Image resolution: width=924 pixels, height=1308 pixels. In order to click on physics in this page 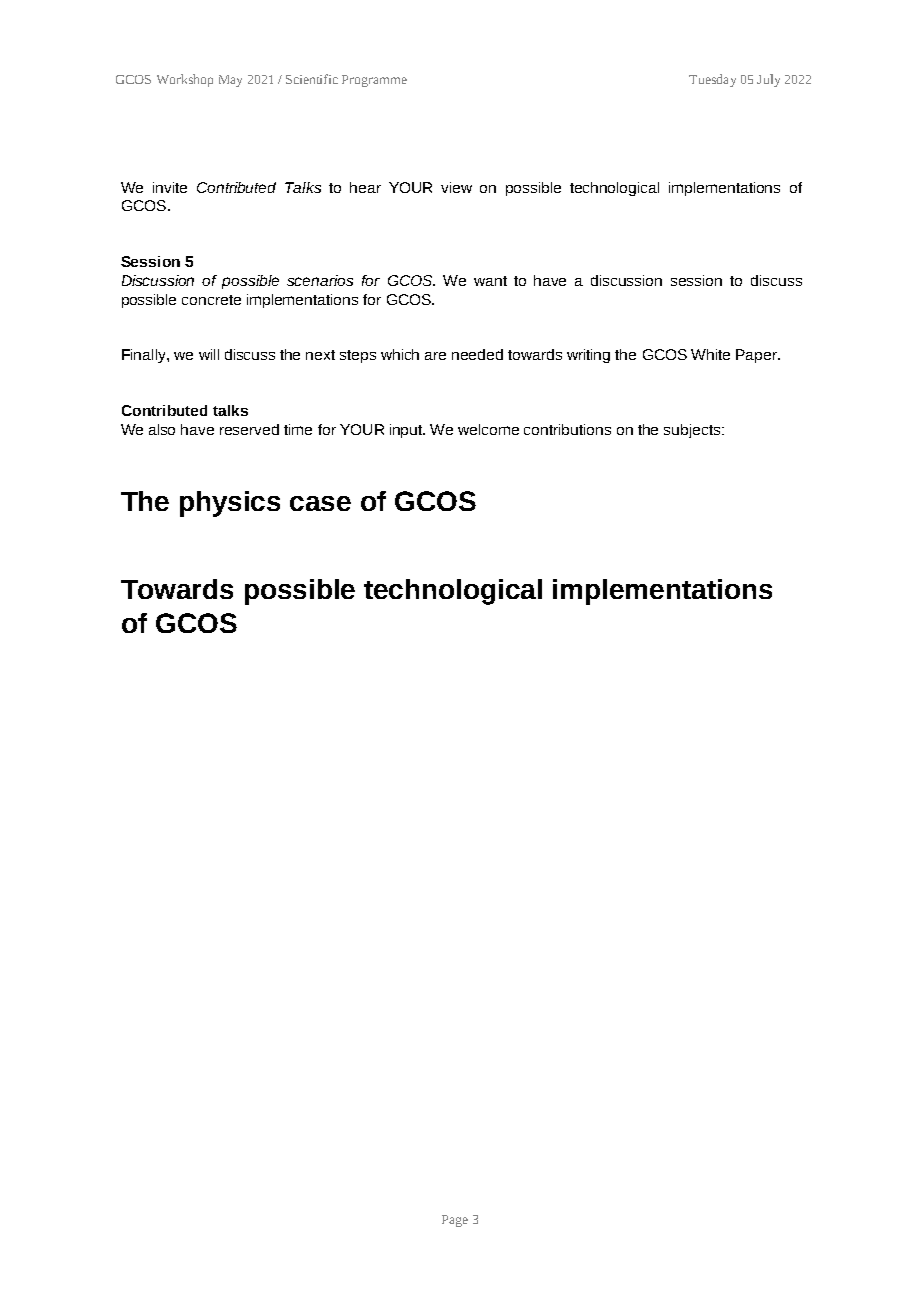, I will do `click(230, 504)`.
